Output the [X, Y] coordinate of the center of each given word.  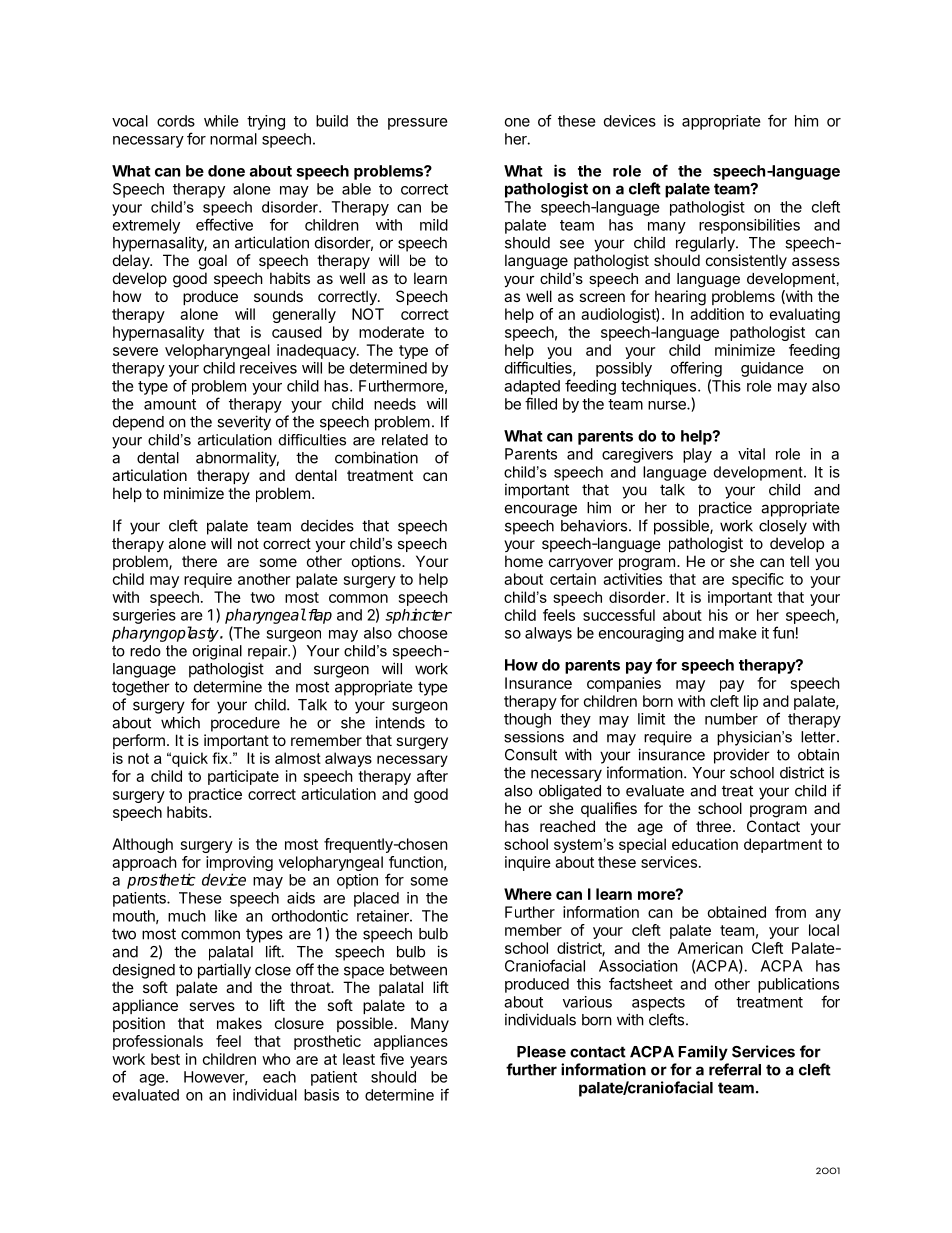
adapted [532, 387]
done [226, 171]
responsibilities [749, 226]
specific [758, 580]
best [165, 1059]
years [428, 1062]
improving [239, 865]
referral [735, 1069]
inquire [528, 863]
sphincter [418, 616]
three [713, 826]
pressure [418, 124]
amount [170, 404]
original [217, 652]
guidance [772, 369]
